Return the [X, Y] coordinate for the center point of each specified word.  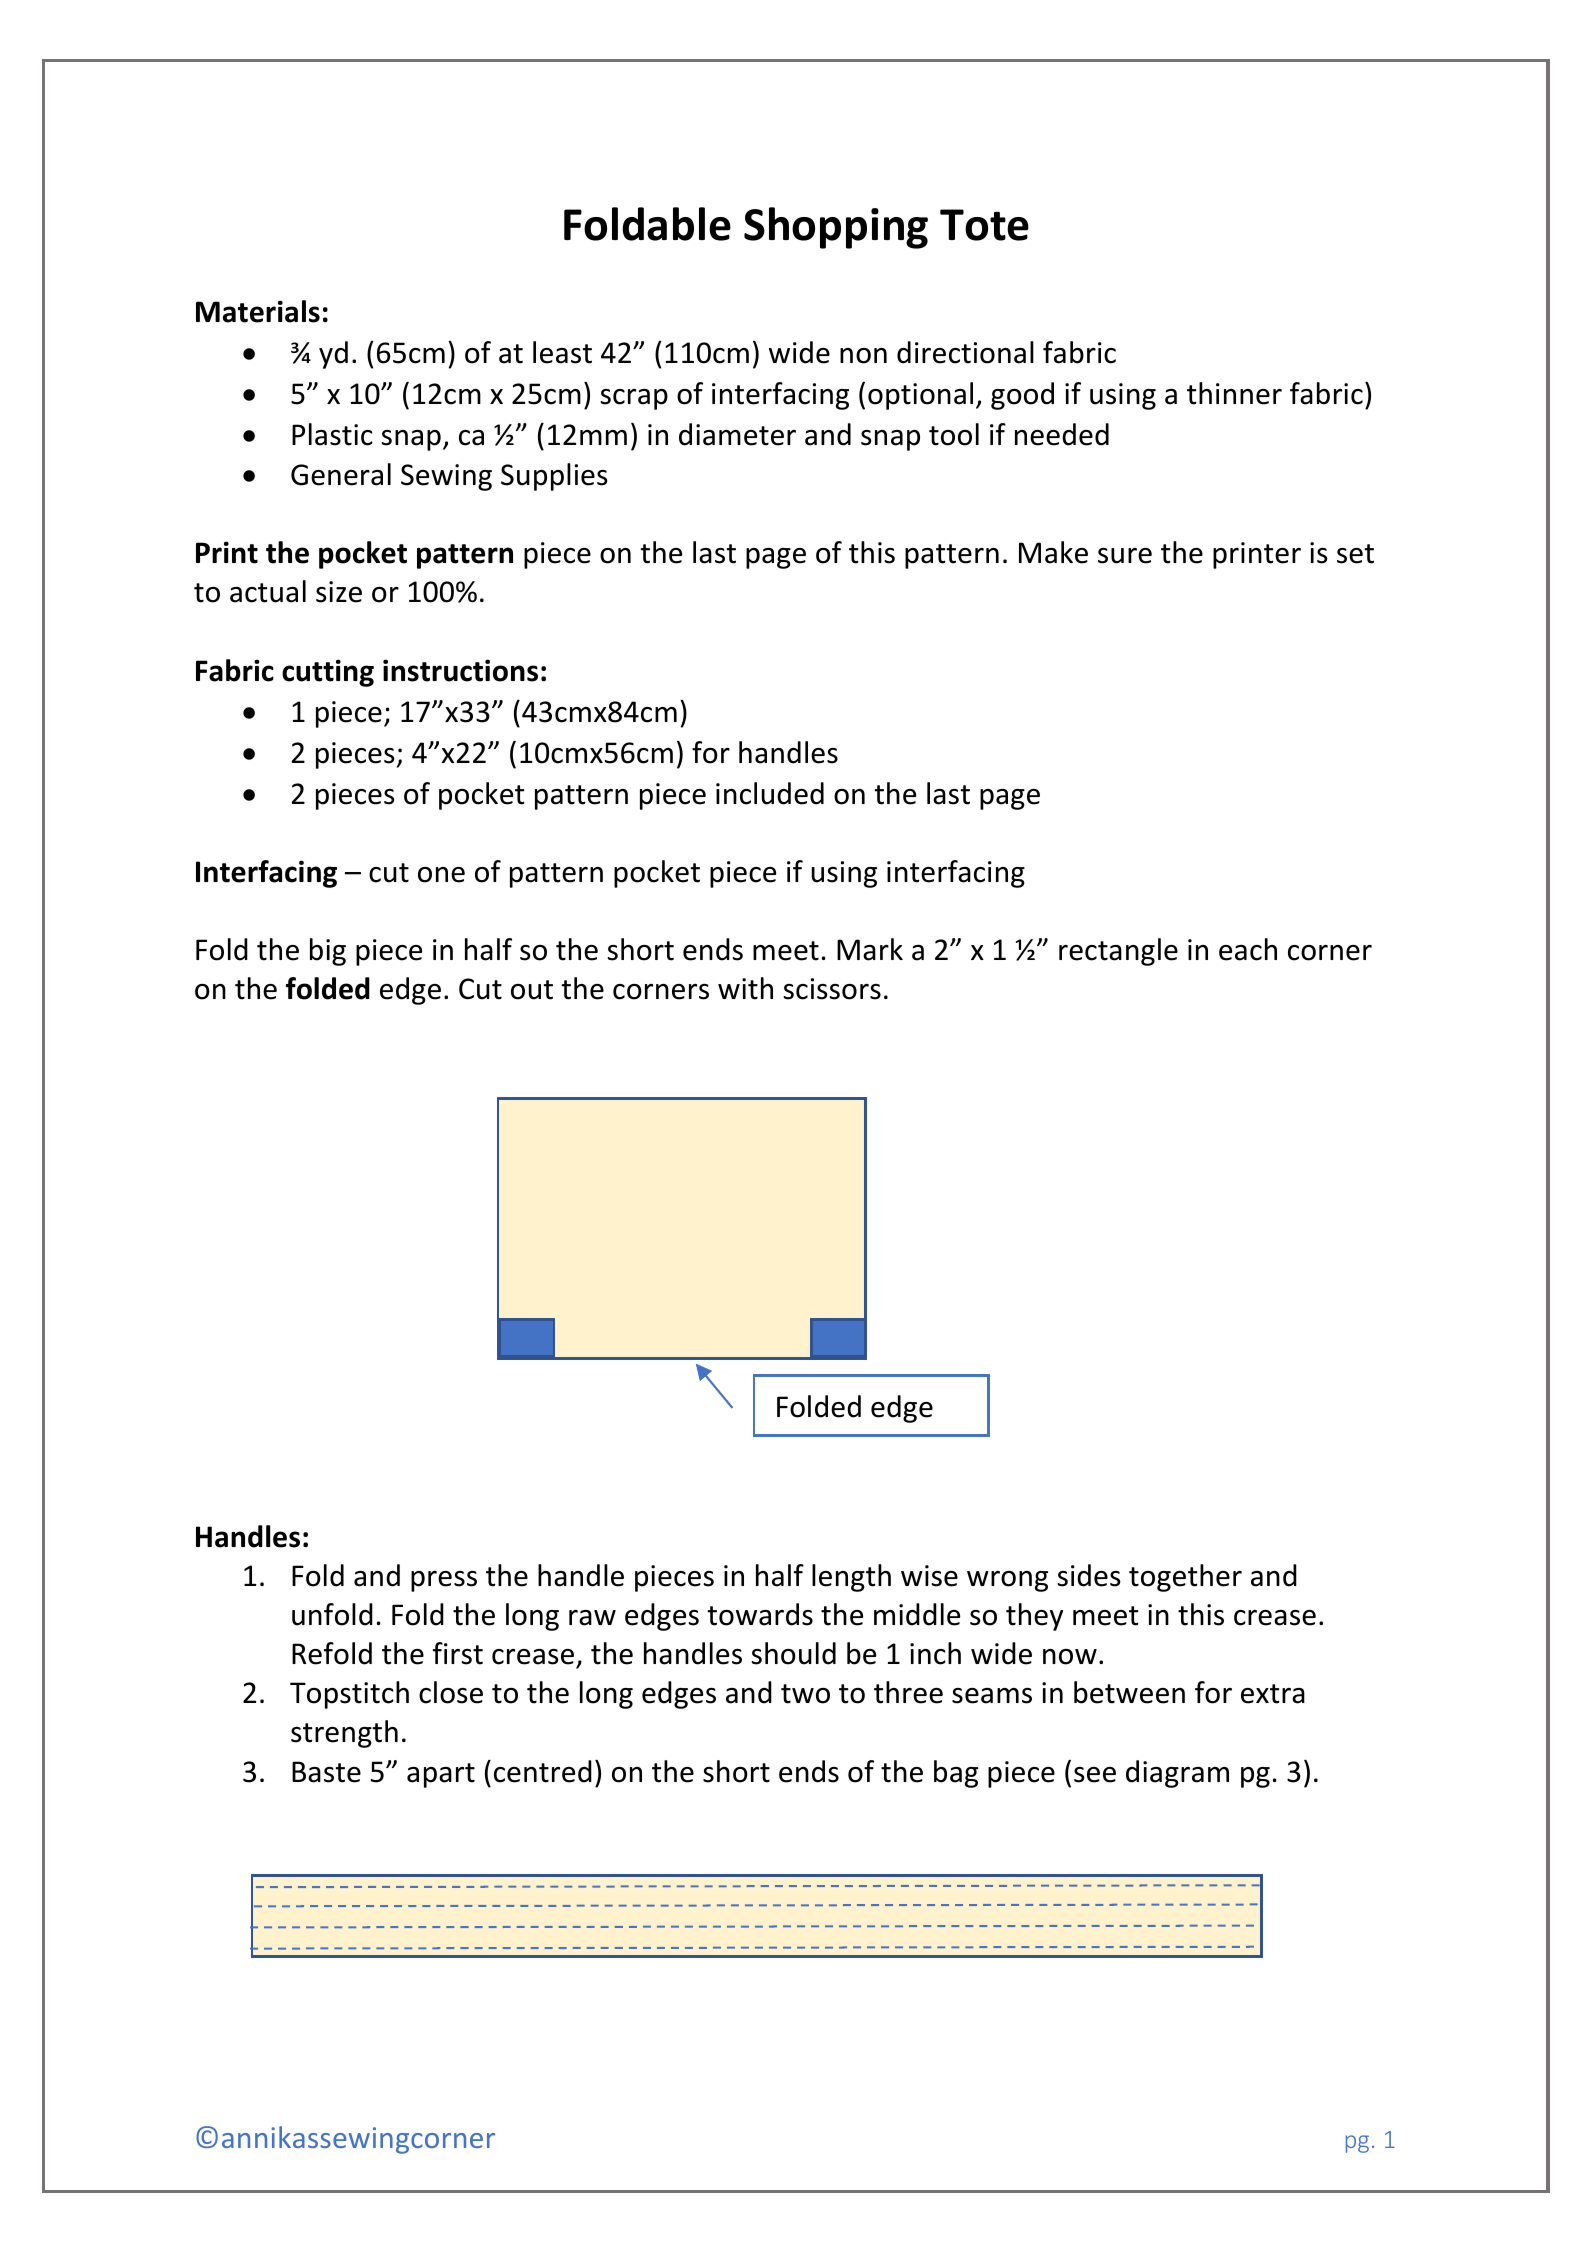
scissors [832, 989]
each [1248, 949]
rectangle [1118, 952]
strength [344, 1734]
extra [1273, 1694]
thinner [1234, 393]
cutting [328, 673]
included [770, 793]
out [532, 990]
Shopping [836, 228]
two [805, 1694]
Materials [258, 311]
